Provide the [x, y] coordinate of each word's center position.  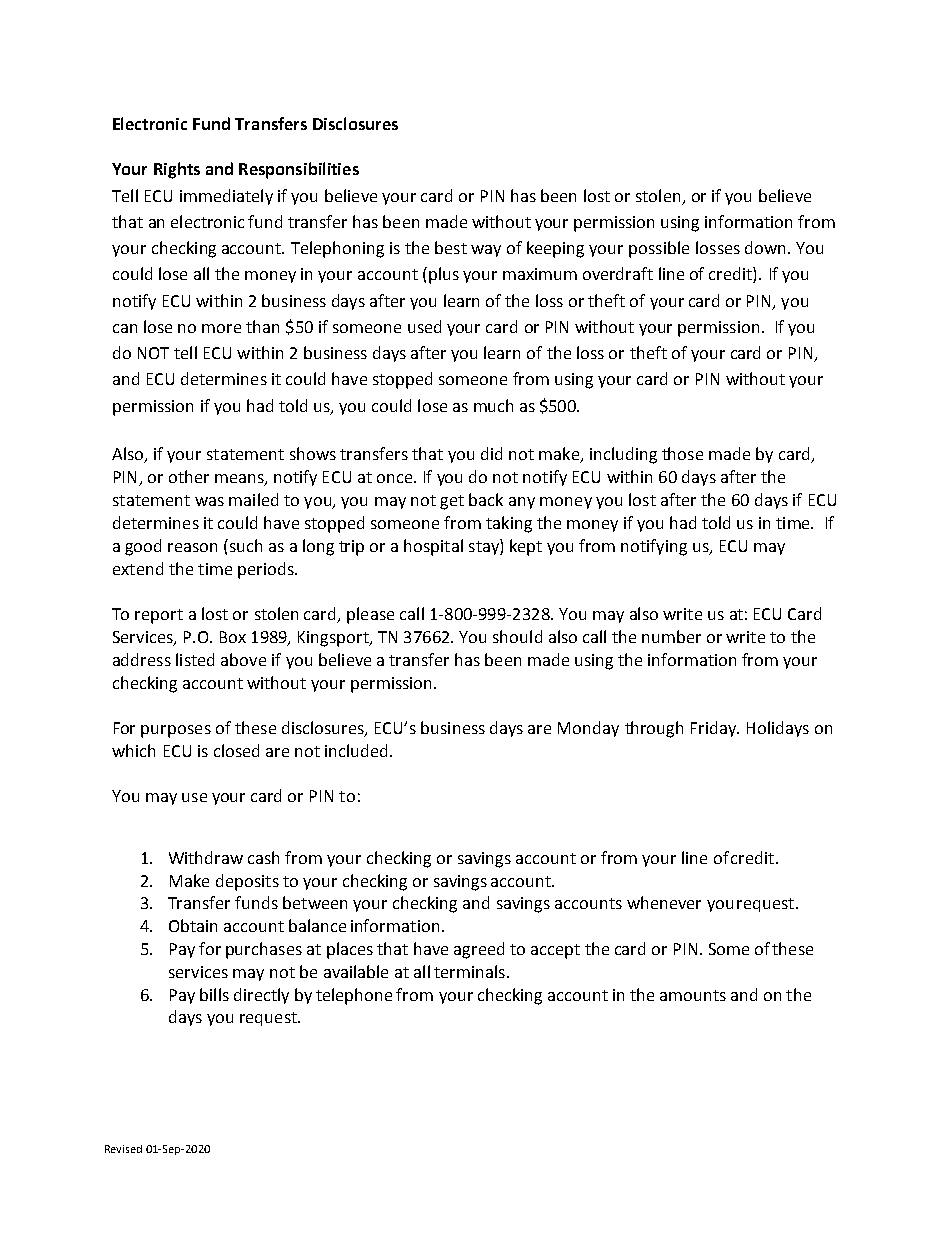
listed [195, 659]
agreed [479, 950]
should [517, 636]
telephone [354, 996]
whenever [664, 902]
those [682, 453]
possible [659, 249]
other [189, 476]
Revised [123, 1149]
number [671, 636]
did [491, 453]
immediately [226, 197]
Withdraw [206, 857]
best [451, 247]
